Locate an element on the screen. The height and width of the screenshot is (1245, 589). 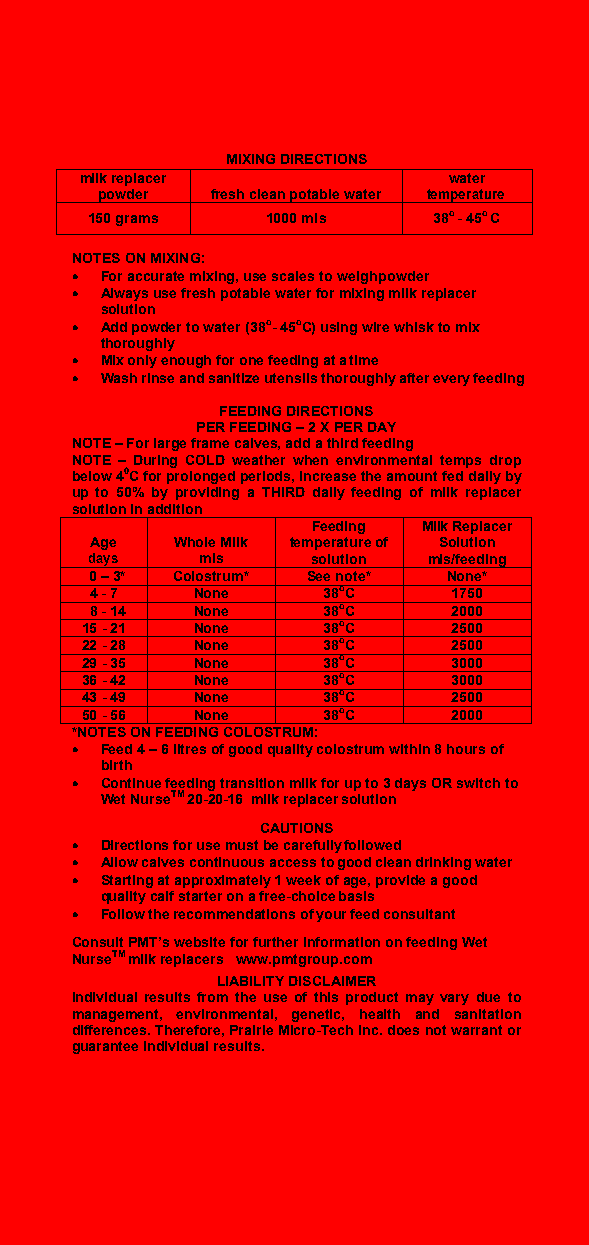
grams is located at coordinates (137, 220).
